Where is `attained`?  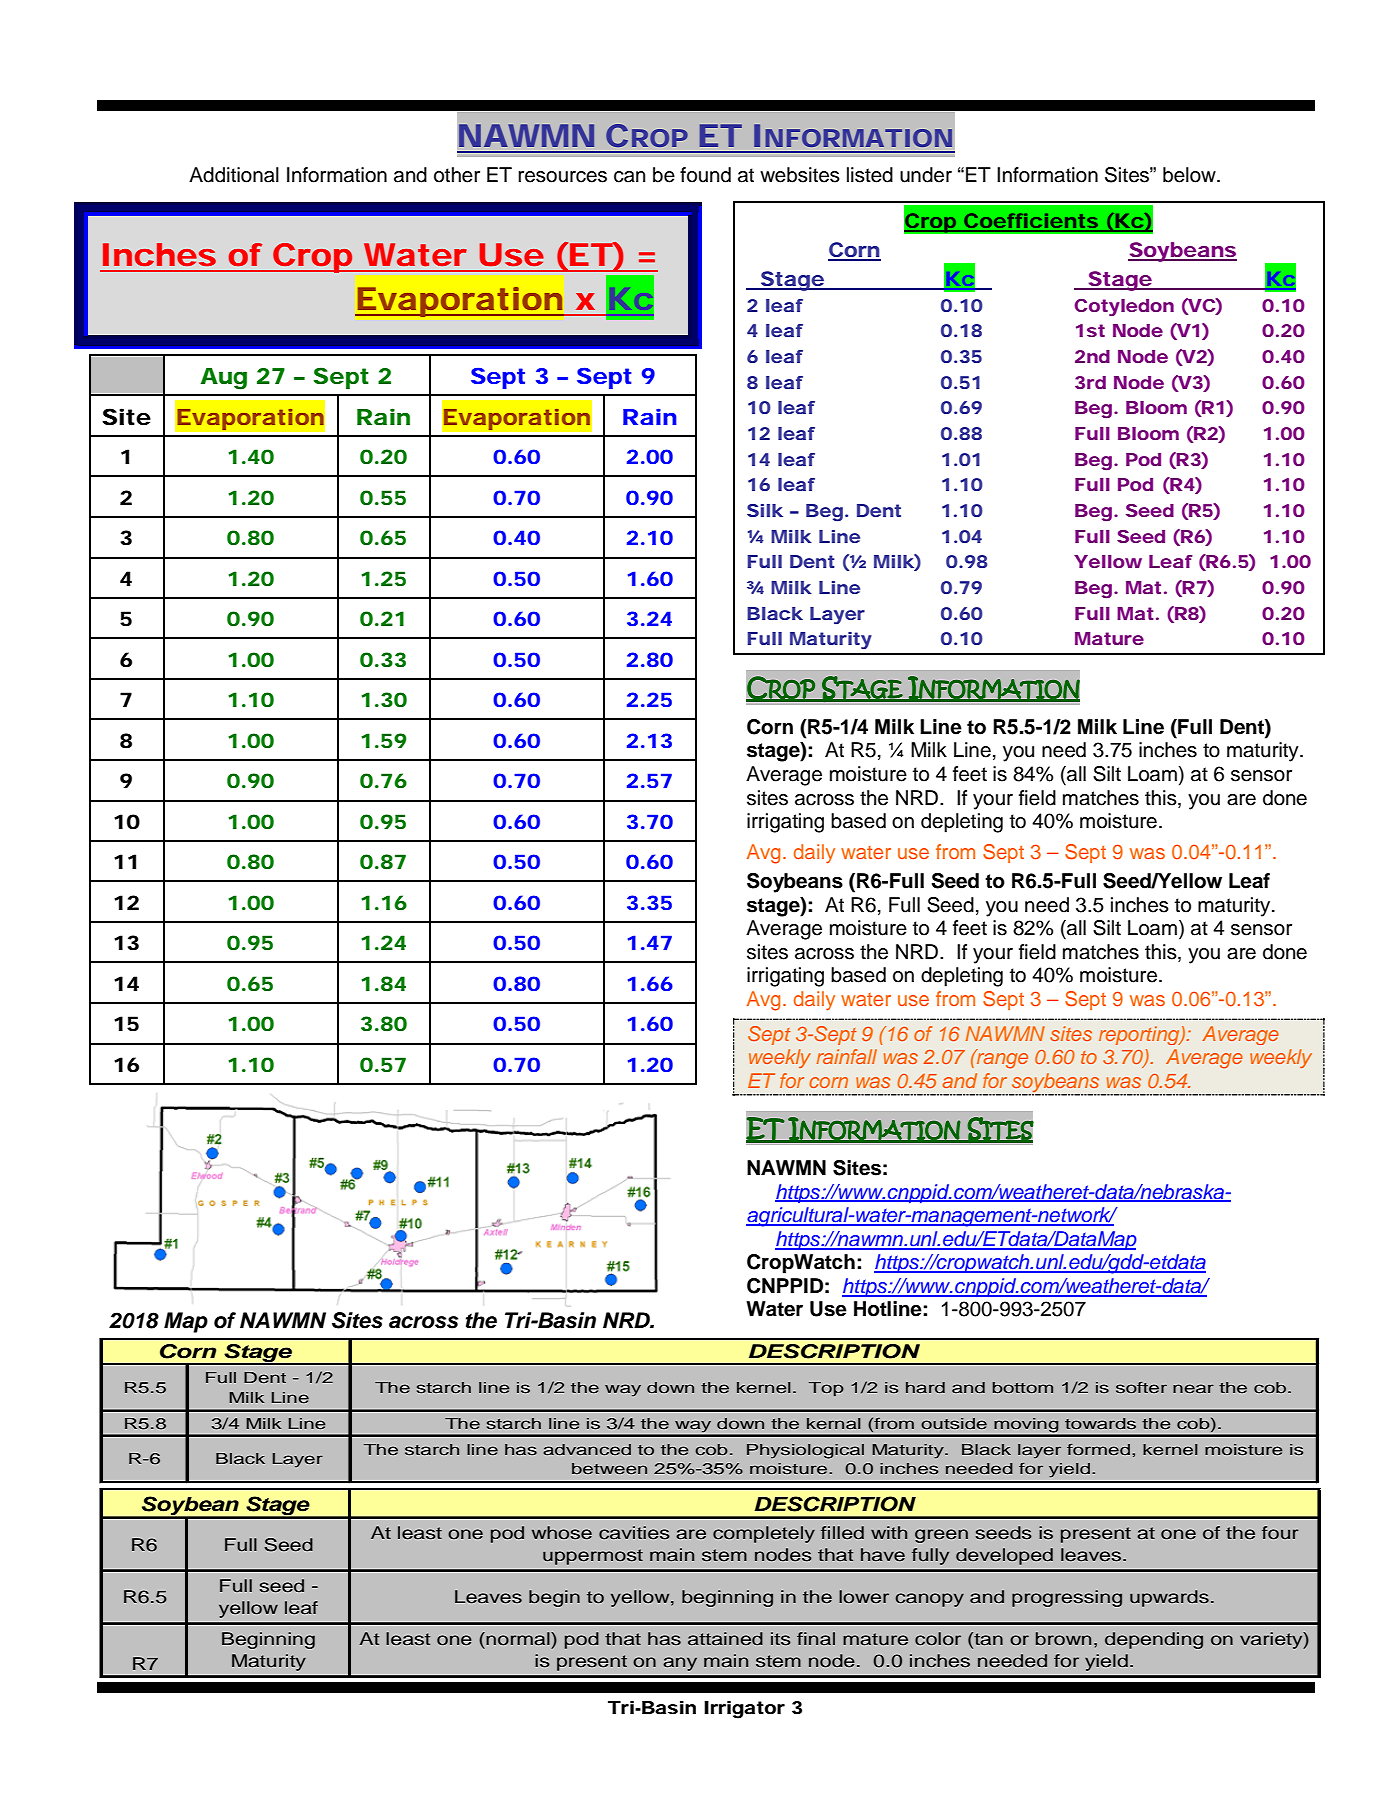
attained is located at coordinates (725, 1639).
